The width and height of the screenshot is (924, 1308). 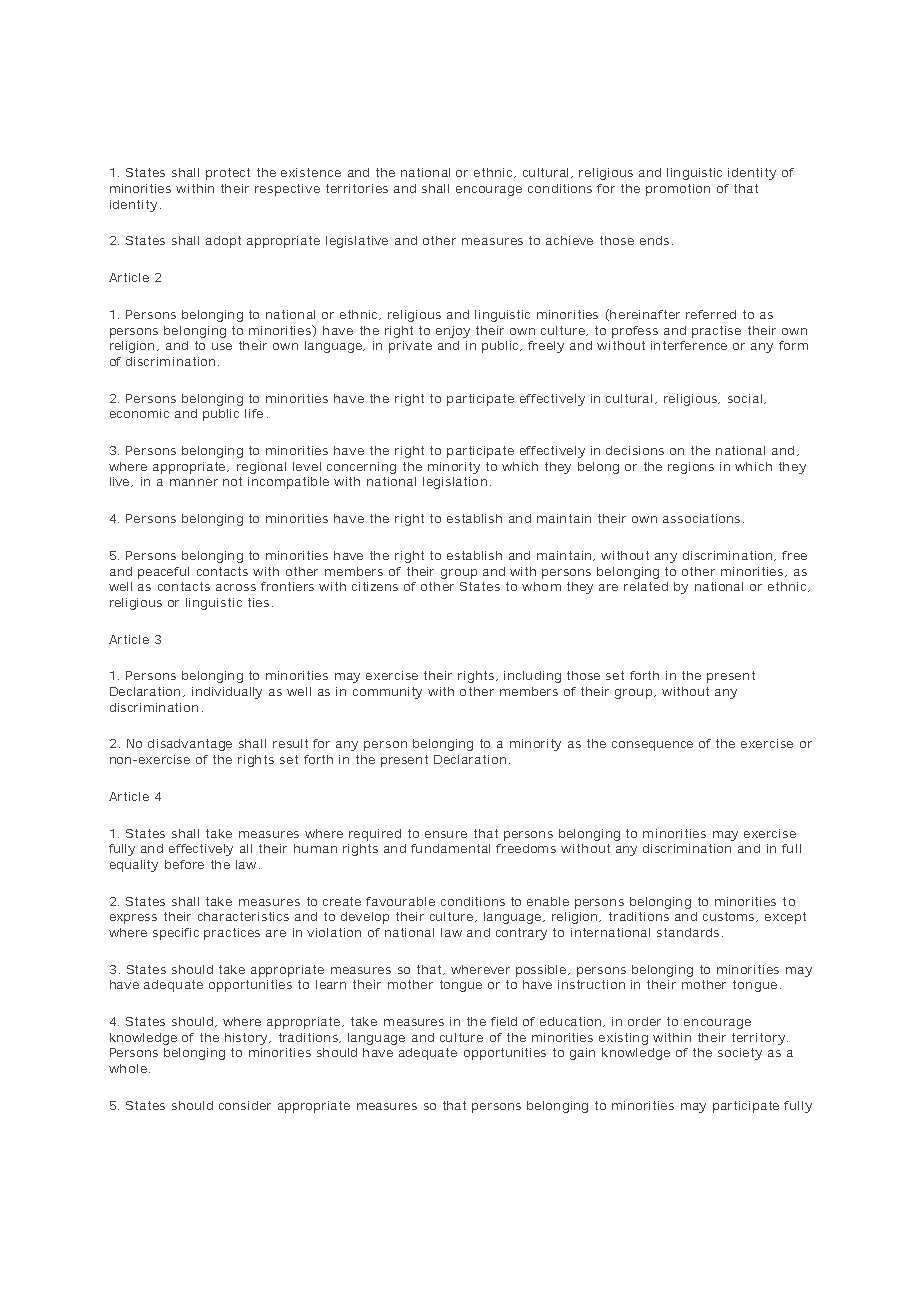 I want to click on territories, so click(x=357, y=188).
